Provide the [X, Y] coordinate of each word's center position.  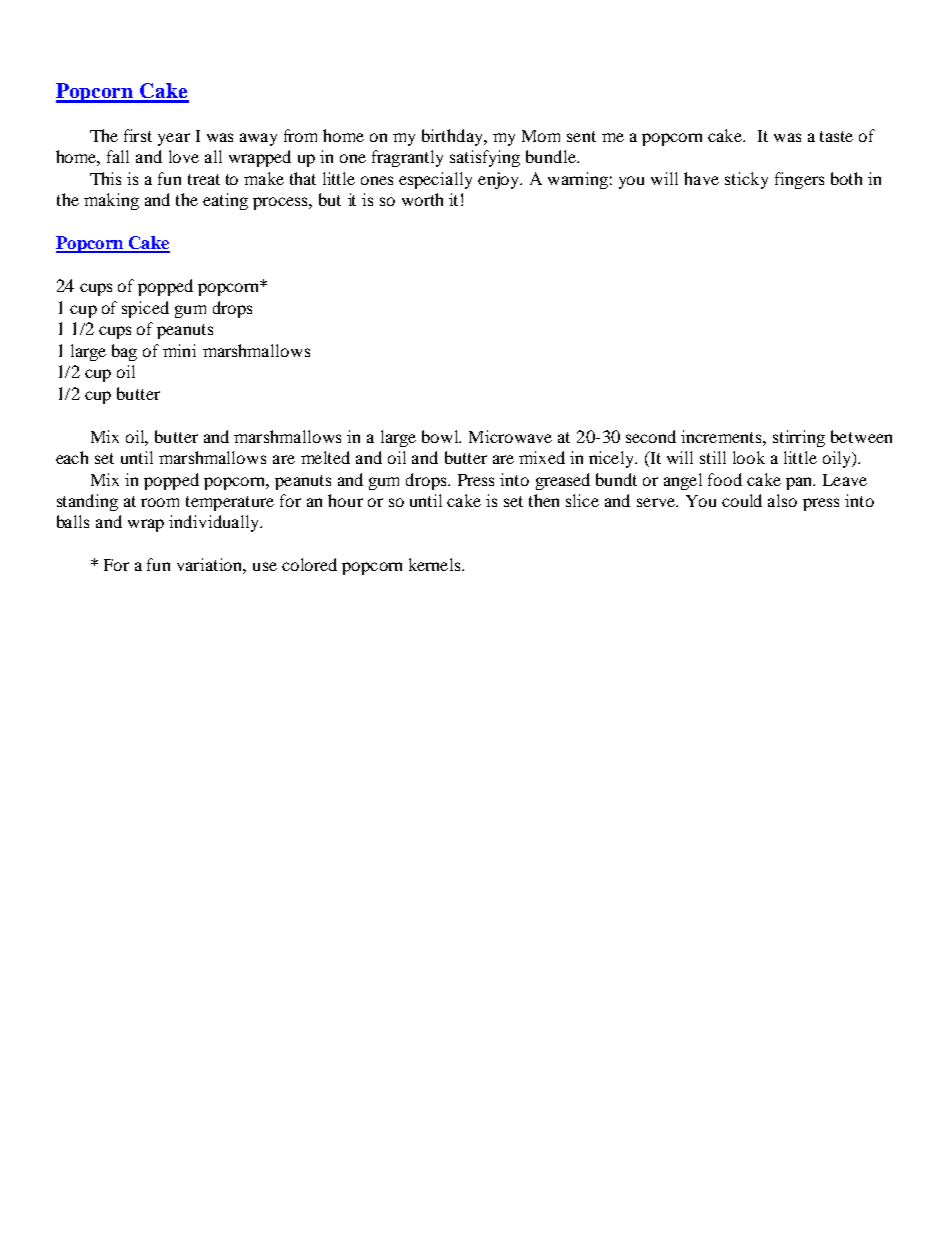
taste [836, 136]
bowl [441, 436]
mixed [542, 457]
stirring [799, 438]
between [861, 436]
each [72, 457]
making [111, 201]
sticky [746, 180]
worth [422, 199]
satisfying [485, 158]
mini [179, 350]
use [265, 566]
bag [124, 352]
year [174, 139]
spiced [145, 309]
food [725, 479]
